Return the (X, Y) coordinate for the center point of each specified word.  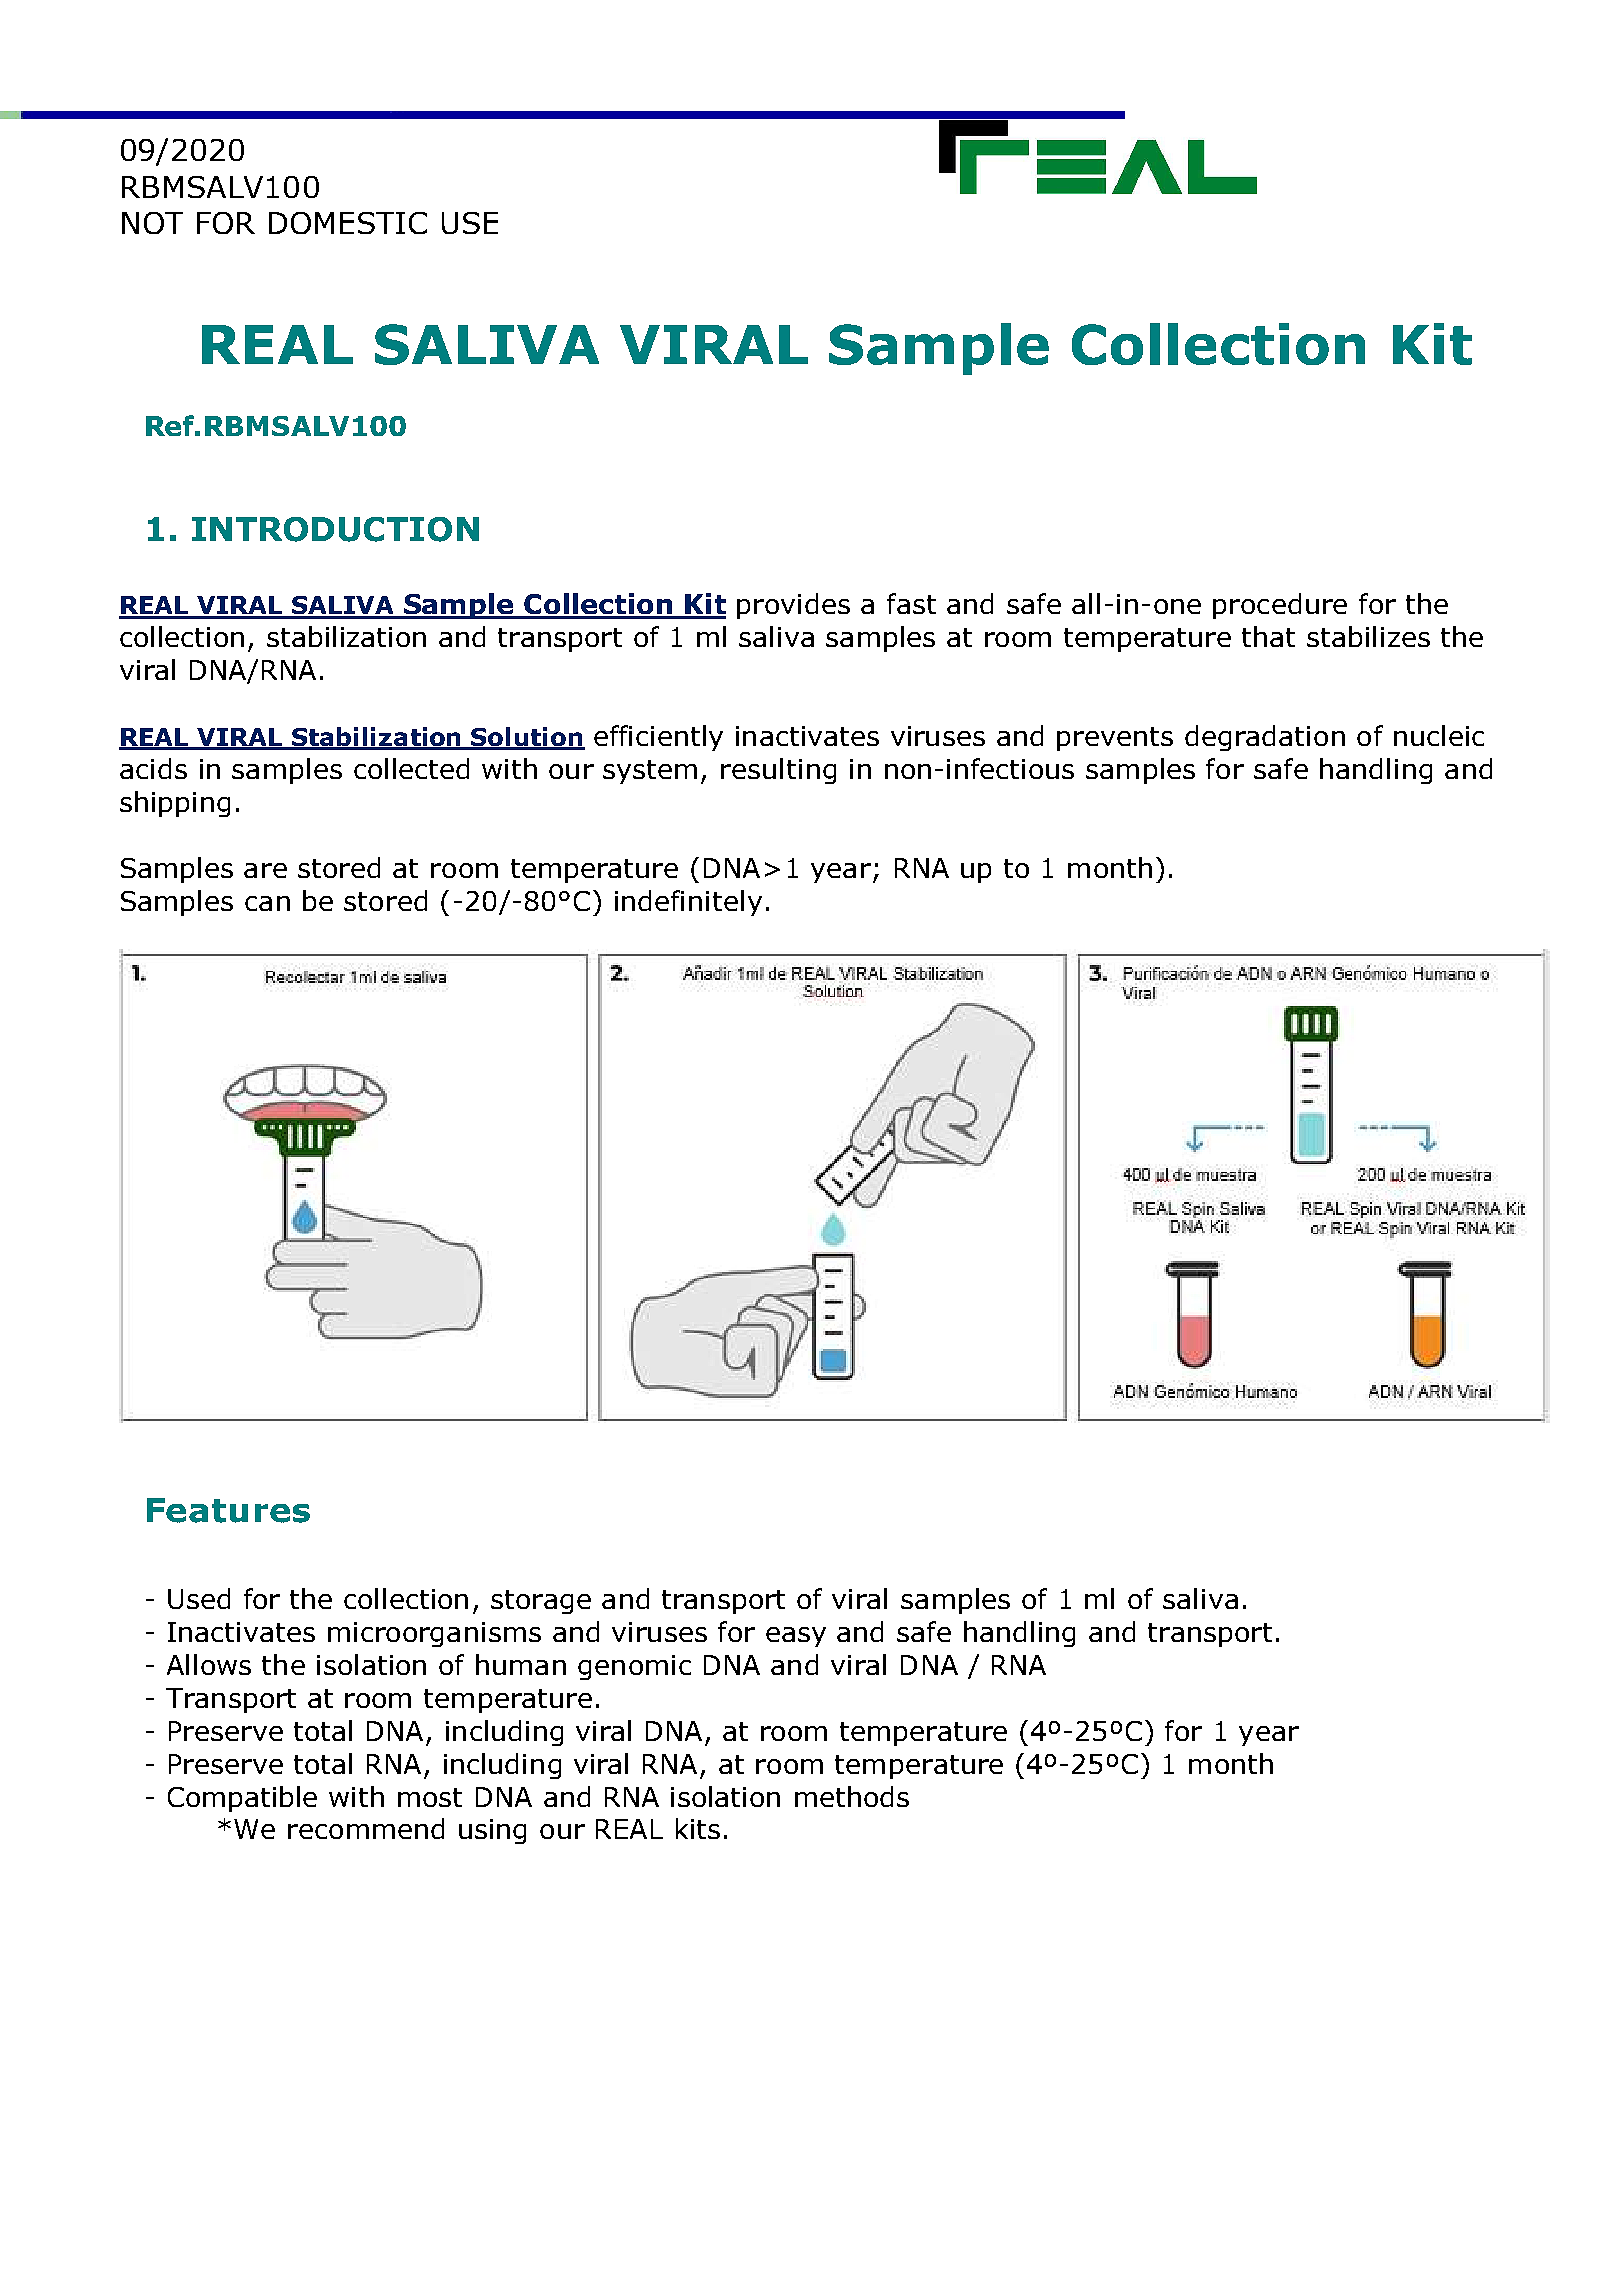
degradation (1265, 738)
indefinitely (688, 903)
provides (793, 606)
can (267, 903)
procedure (1280, 606)
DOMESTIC (348, 223)
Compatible (242, 1799)
